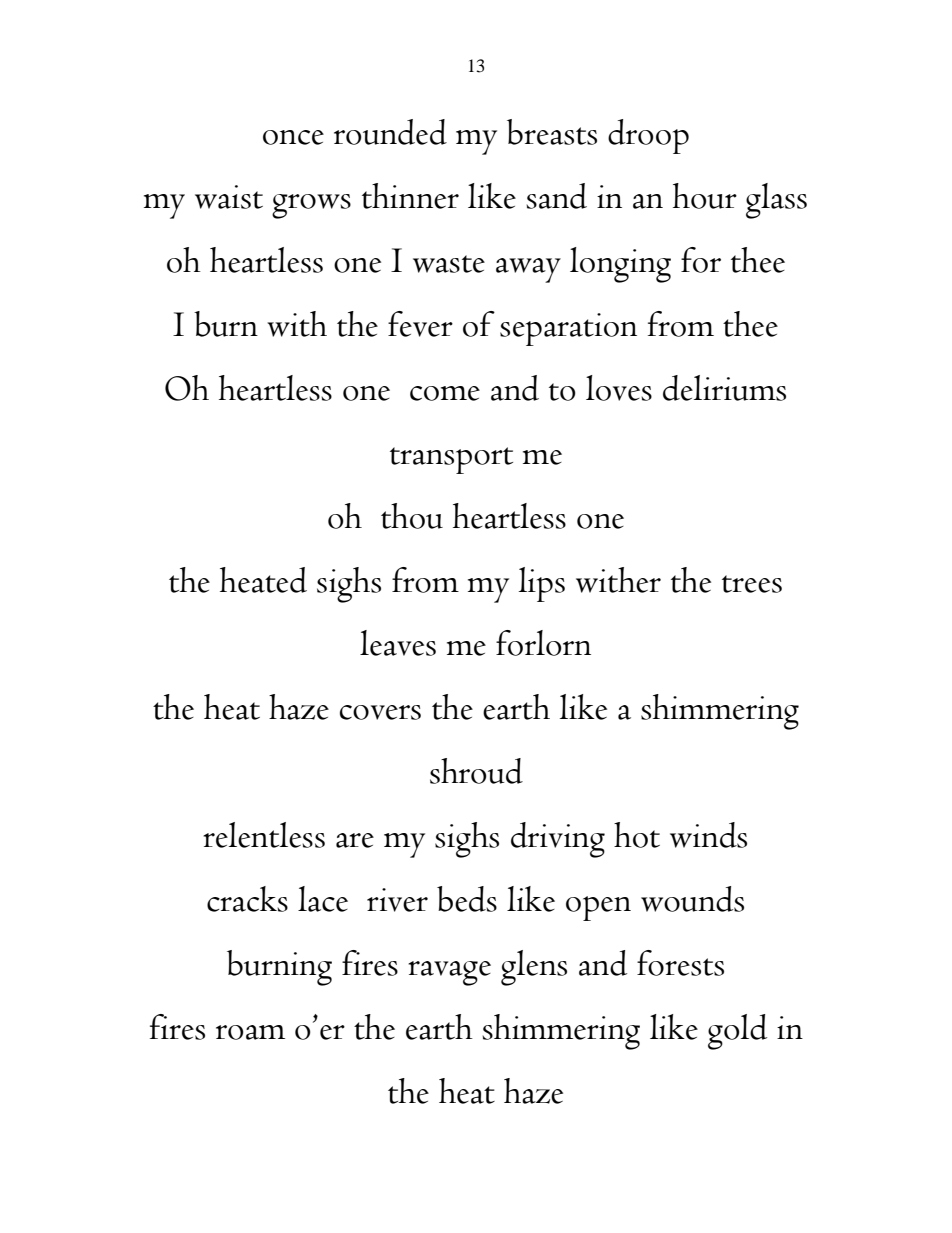  Describe the element at coordinates (398, 643) in the image. I see `leaves` at that location.
